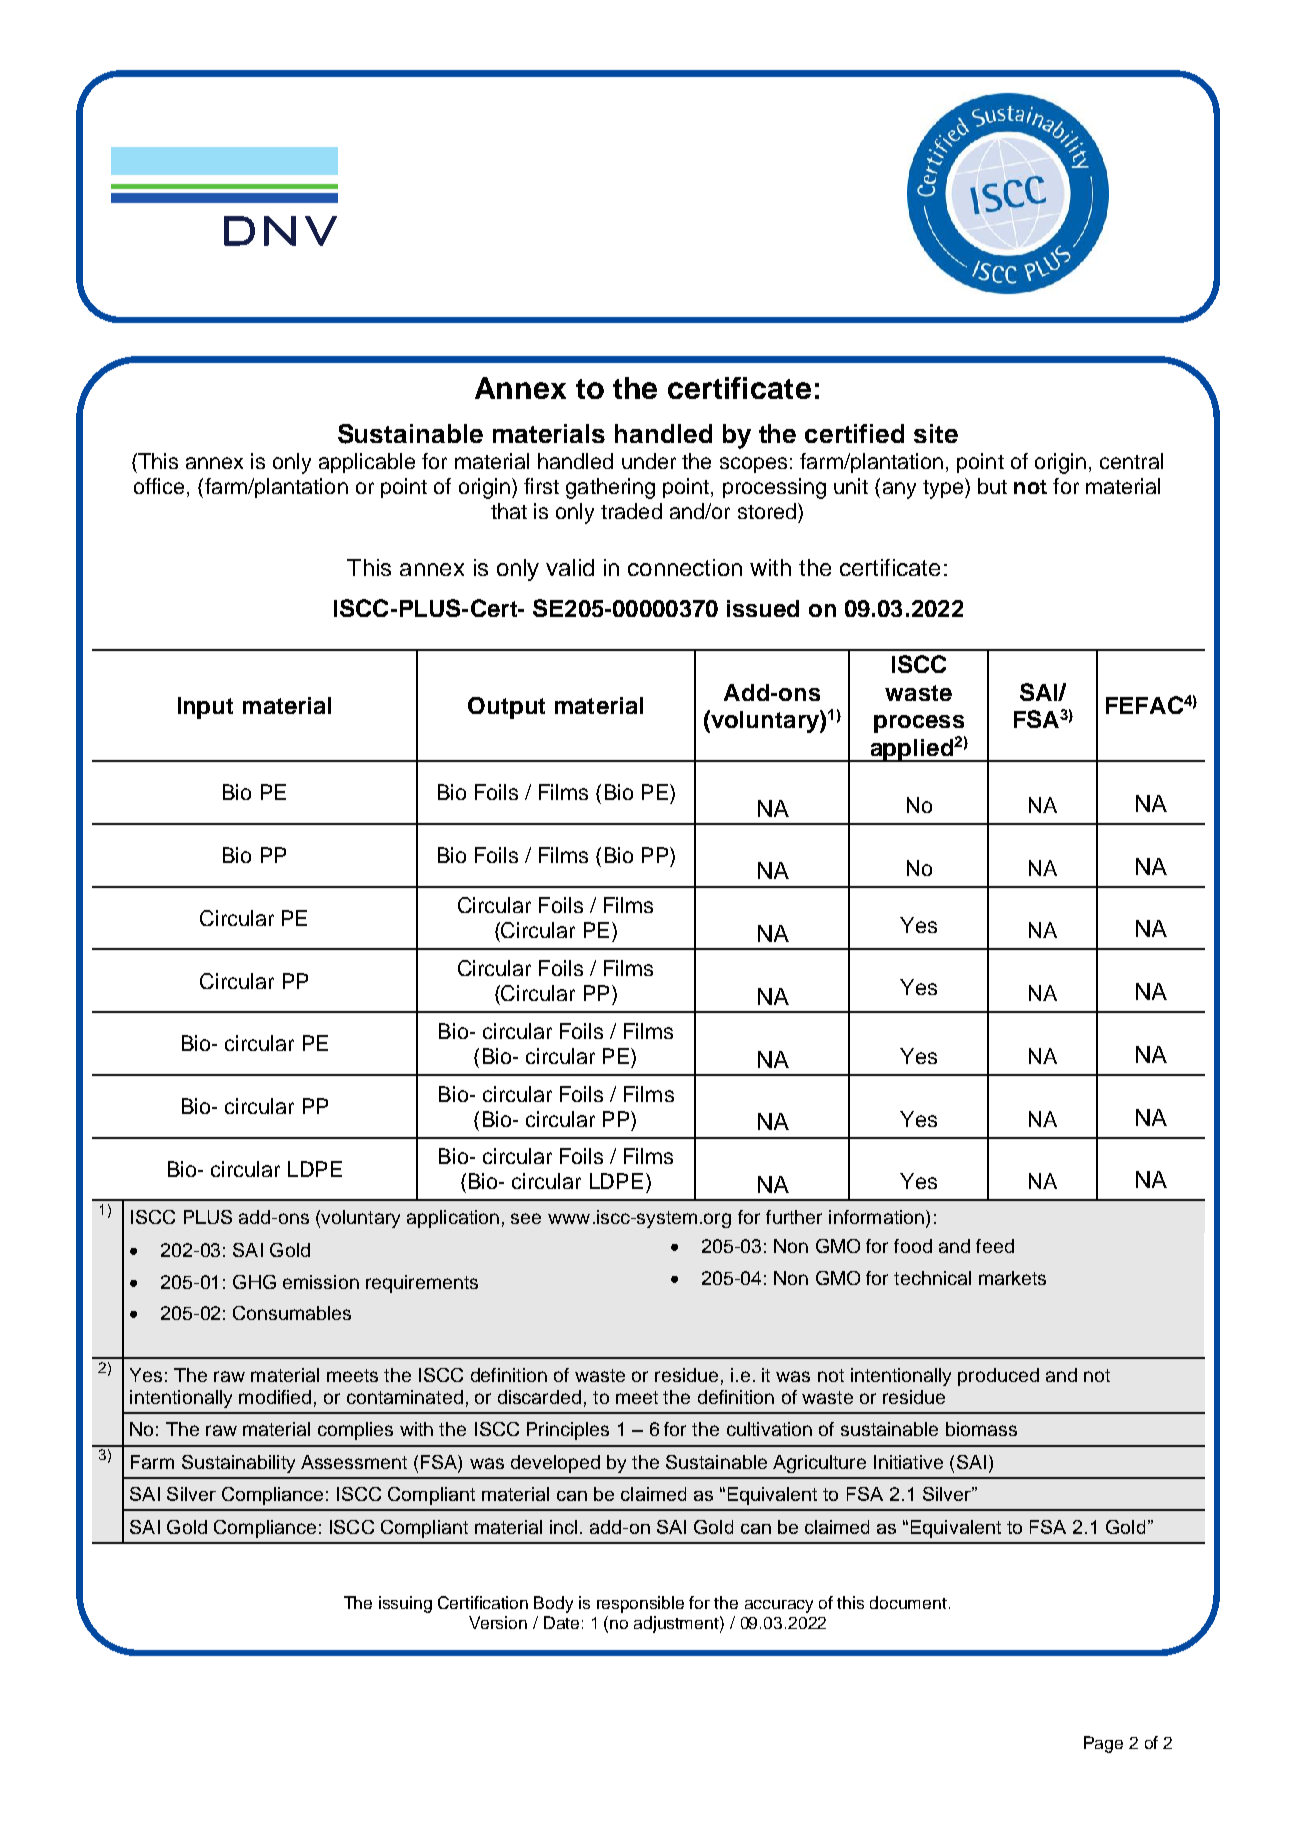 The width and height of the screenshot is (1296, 1834). What do you see at coordinates (649, 461) in the screenshot?
I see `under` at bounding box center [649, 461].
